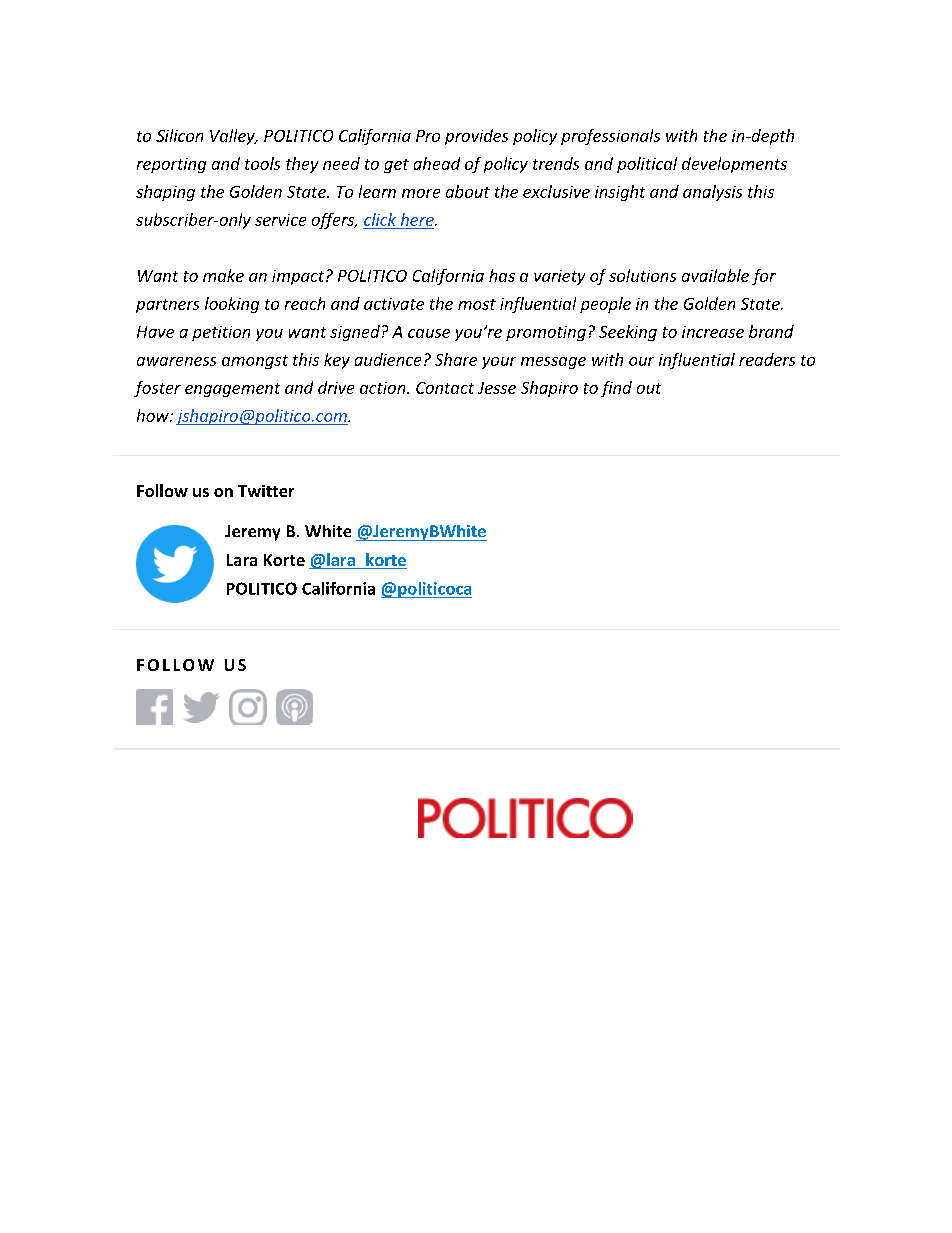 This document has height=1233, width=952. Describe the element at coordinates (734, 165) in the document. I see `developments` at that location.
